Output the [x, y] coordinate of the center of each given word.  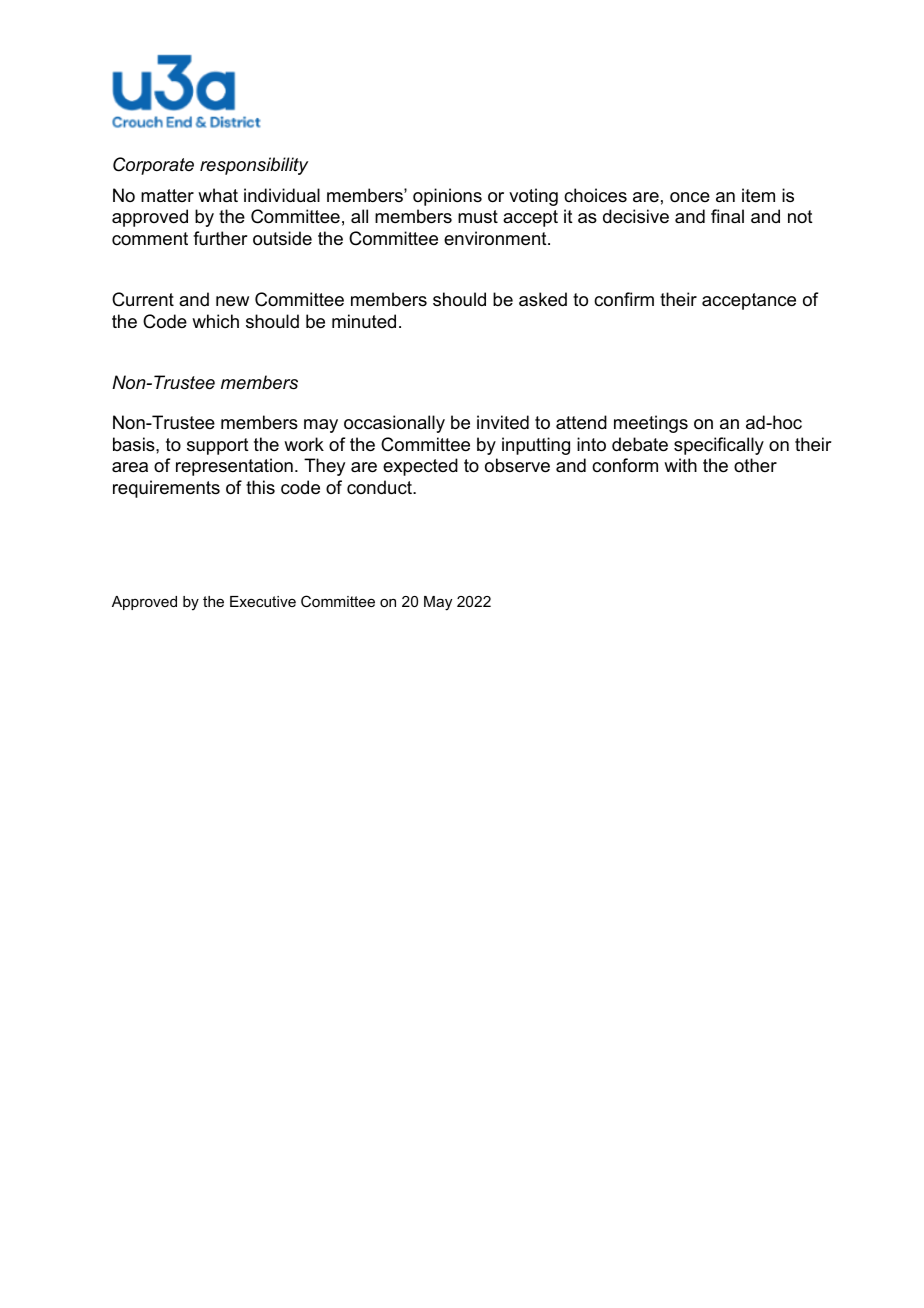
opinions [447, 197]
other [755, 465]
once [690, 197]
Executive [263, 601]
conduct [380, 487]
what [218, 195]
